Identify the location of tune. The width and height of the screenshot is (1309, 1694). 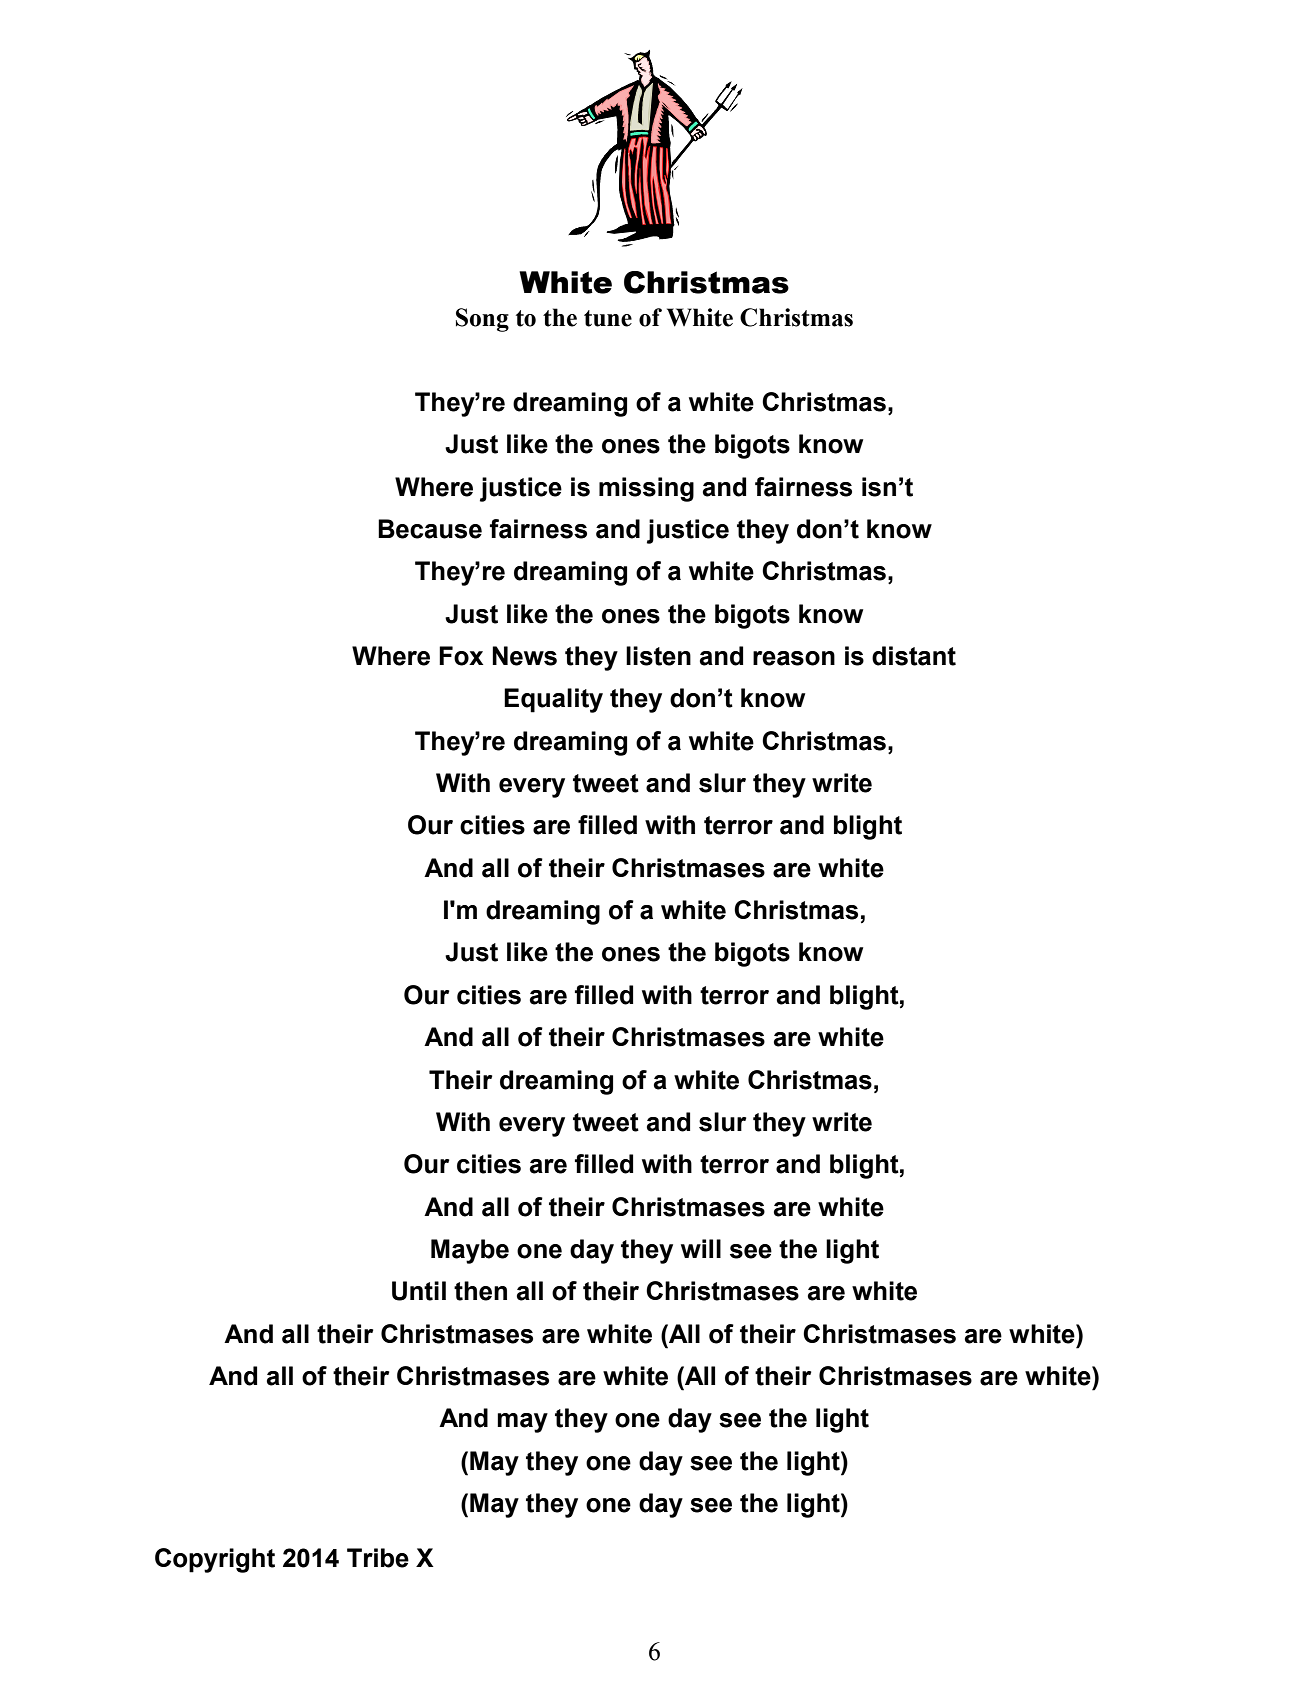
(608, 318).
